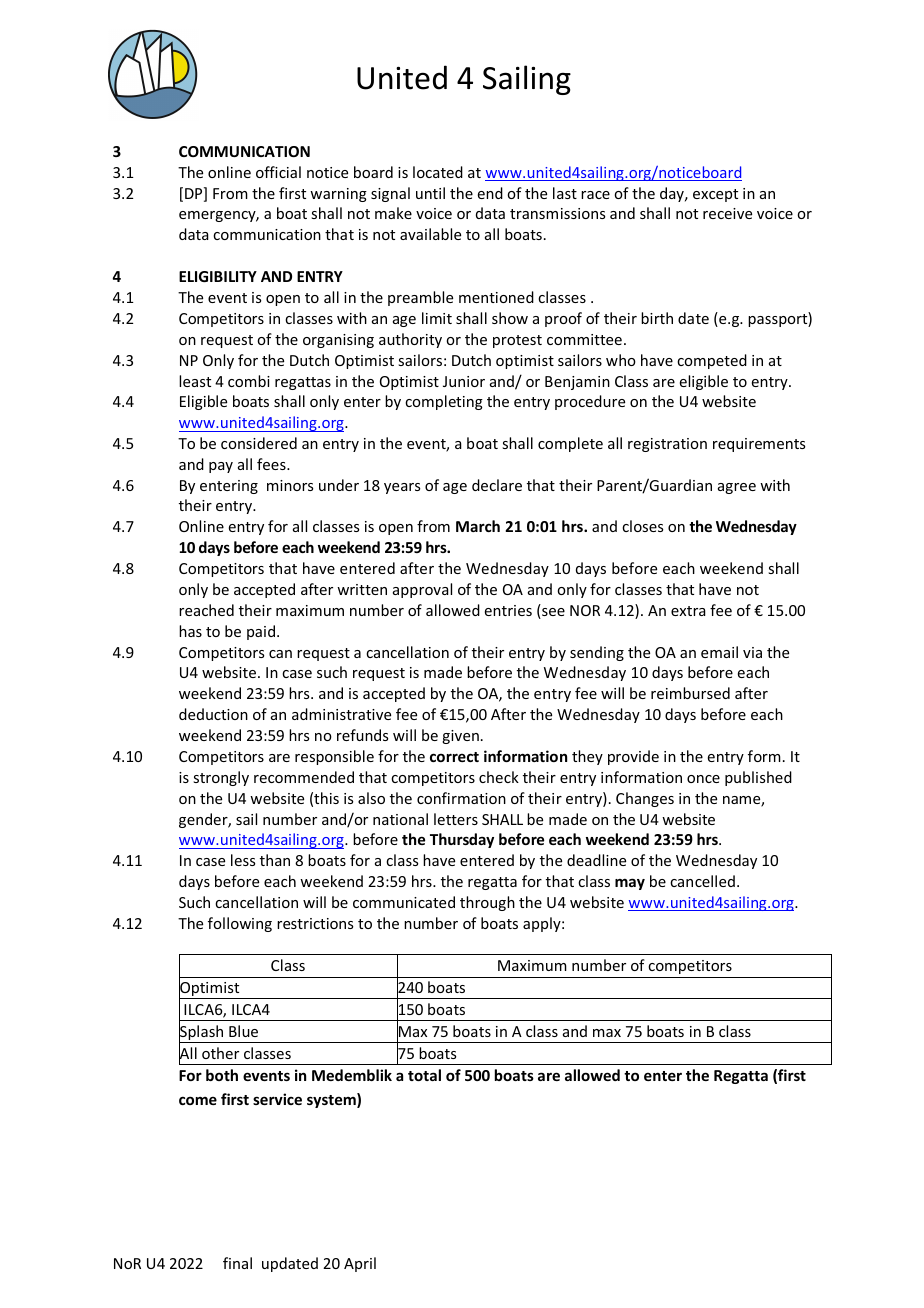  Describe the element at coordinates (460, 737) in the screenshot. I see `given` at that location.
